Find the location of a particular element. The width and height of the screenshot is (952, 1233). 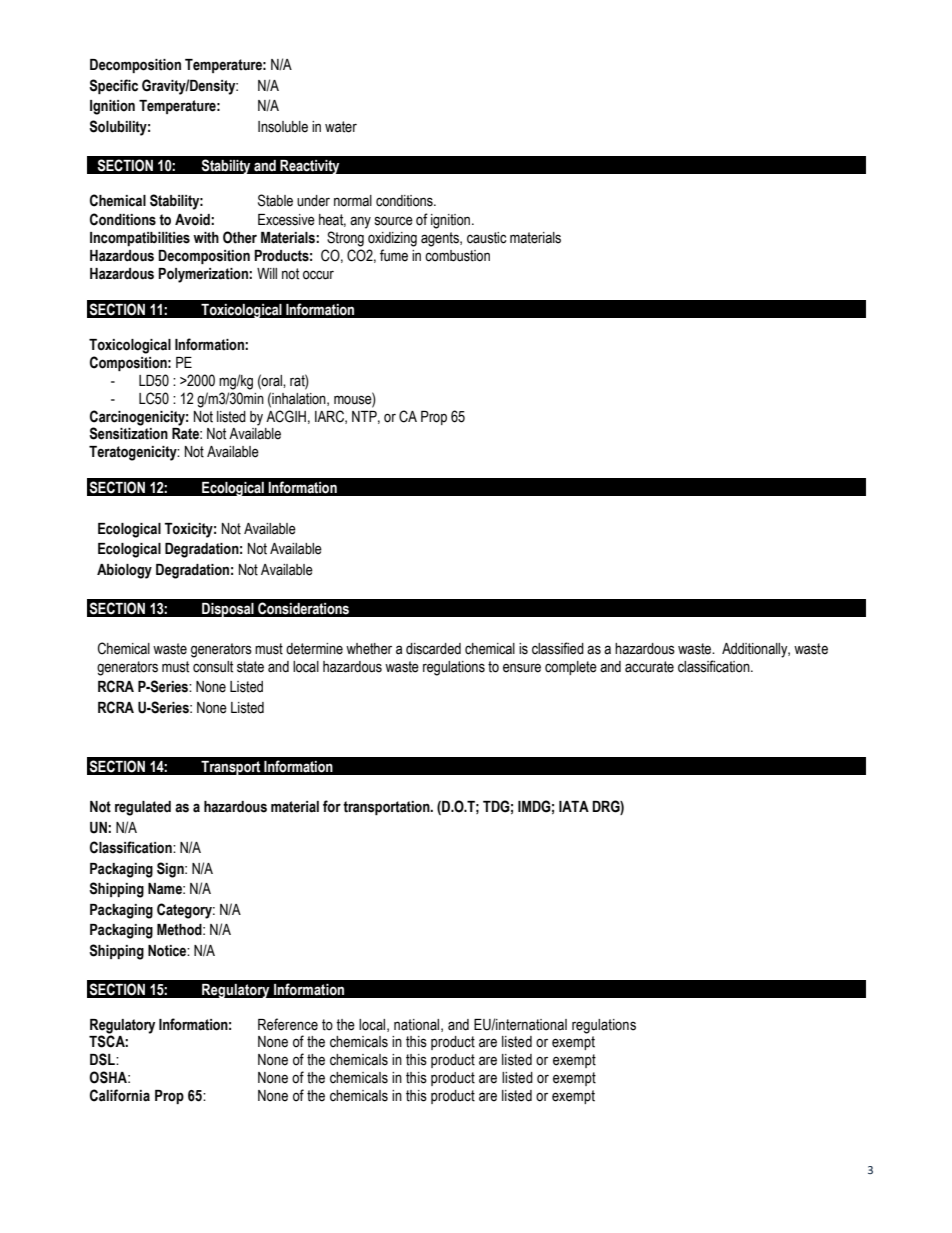

classified is located at coordinates (558, 648).
